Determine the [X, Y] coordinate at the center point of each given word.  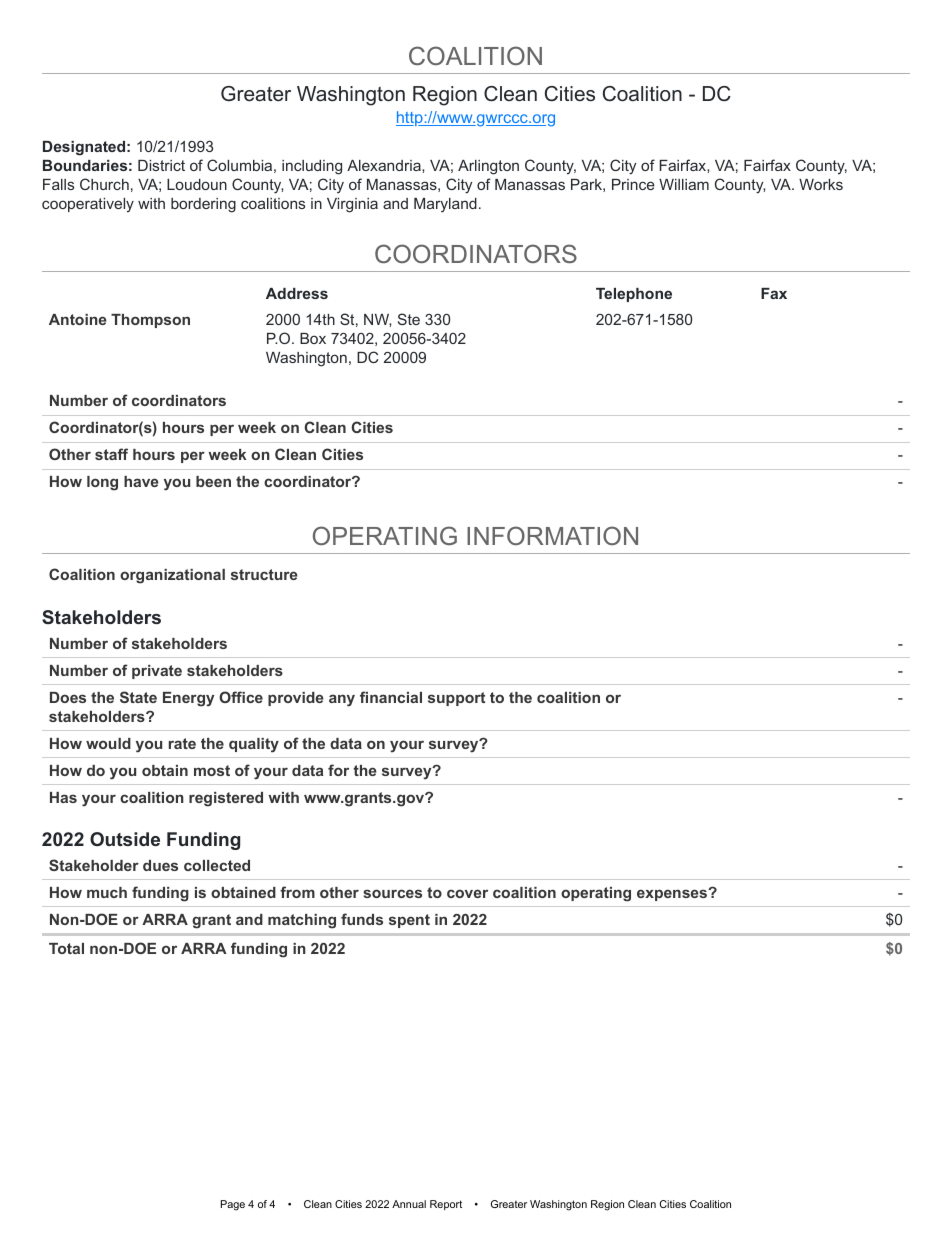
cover [467, 893]
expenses [673, 895]
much [107, 892]
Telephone [634, 295]
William [684, 184]
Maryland [445, 205]
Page [233, 1205]
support [456, 699]
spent [409, 921]
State [138, 697]
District [161, 165]
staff [111, 454]
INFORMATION [552, 535]
